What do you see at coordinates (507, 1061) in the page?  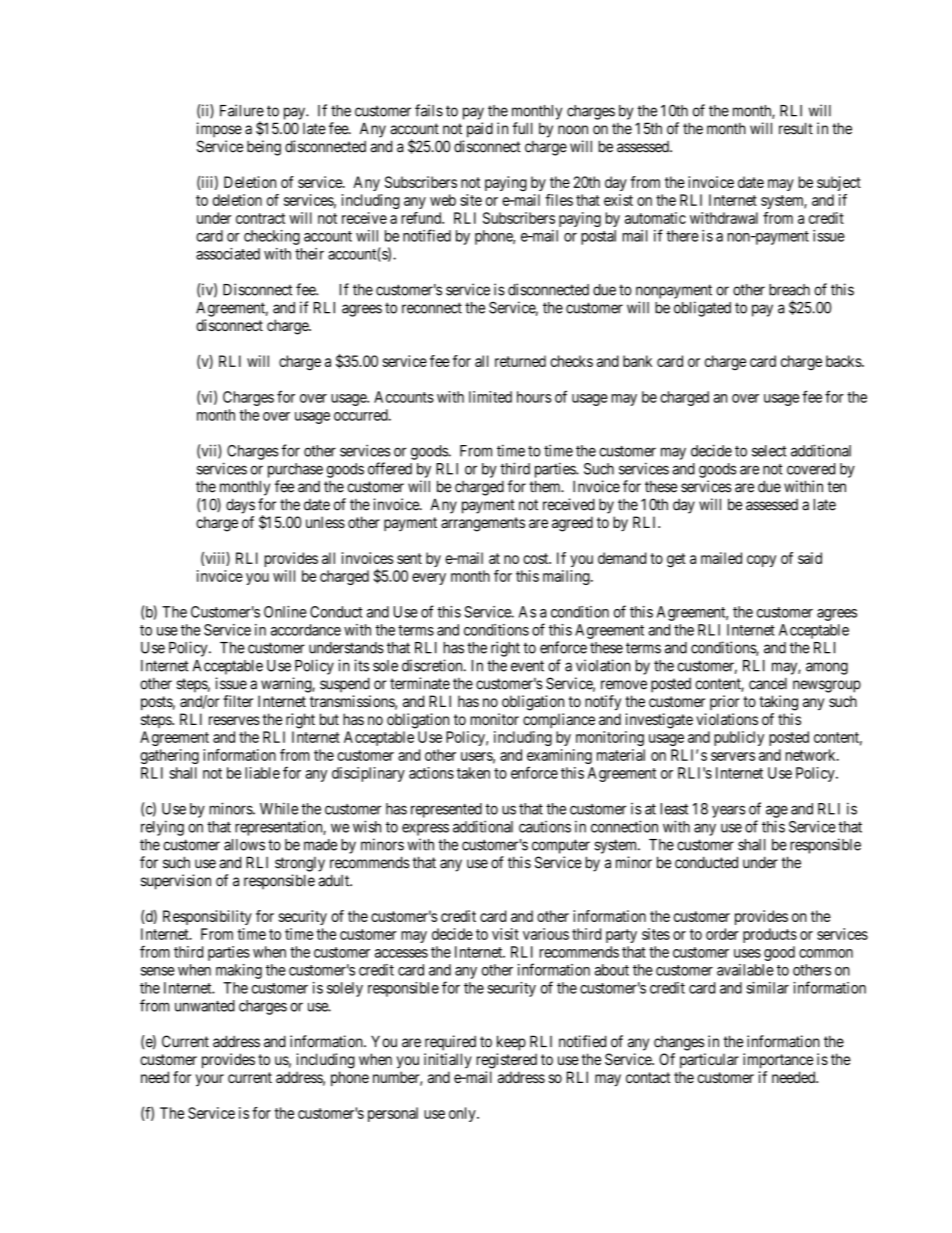 I see `registered` at bounding box center [507, 1061].
